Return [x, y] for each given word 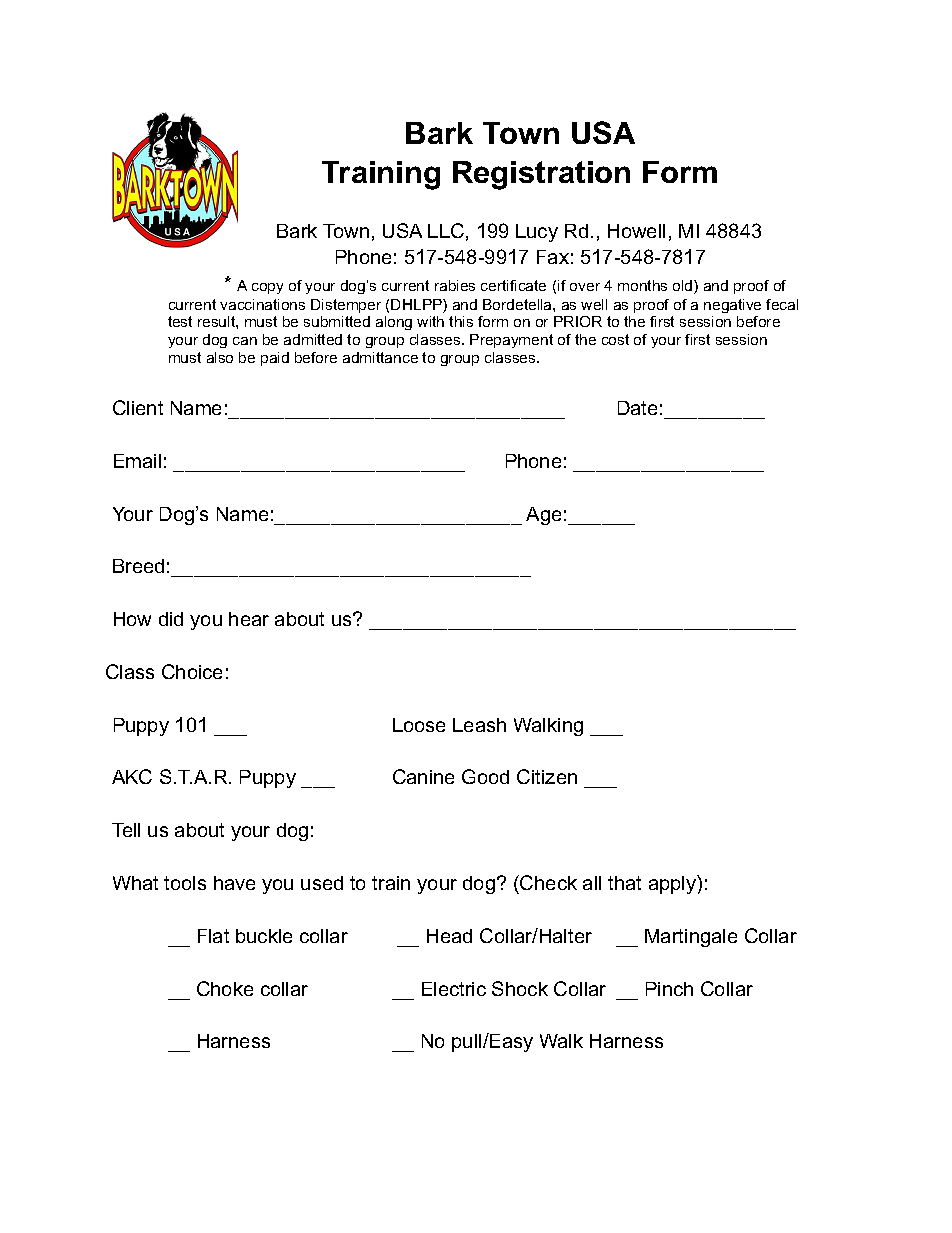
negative [732, 306]
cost [615, 339]
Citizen [547, 776]
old [684, 287]
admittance [380, 357]
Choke [225, 988]
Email [137, 461]
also [220, 357]
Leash [479, 725]
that [624, 883]
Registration [541, 175]
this [461, 321]
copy [267, 288]
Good [485, 776]
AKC [132, 776]
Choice [192, 671]
